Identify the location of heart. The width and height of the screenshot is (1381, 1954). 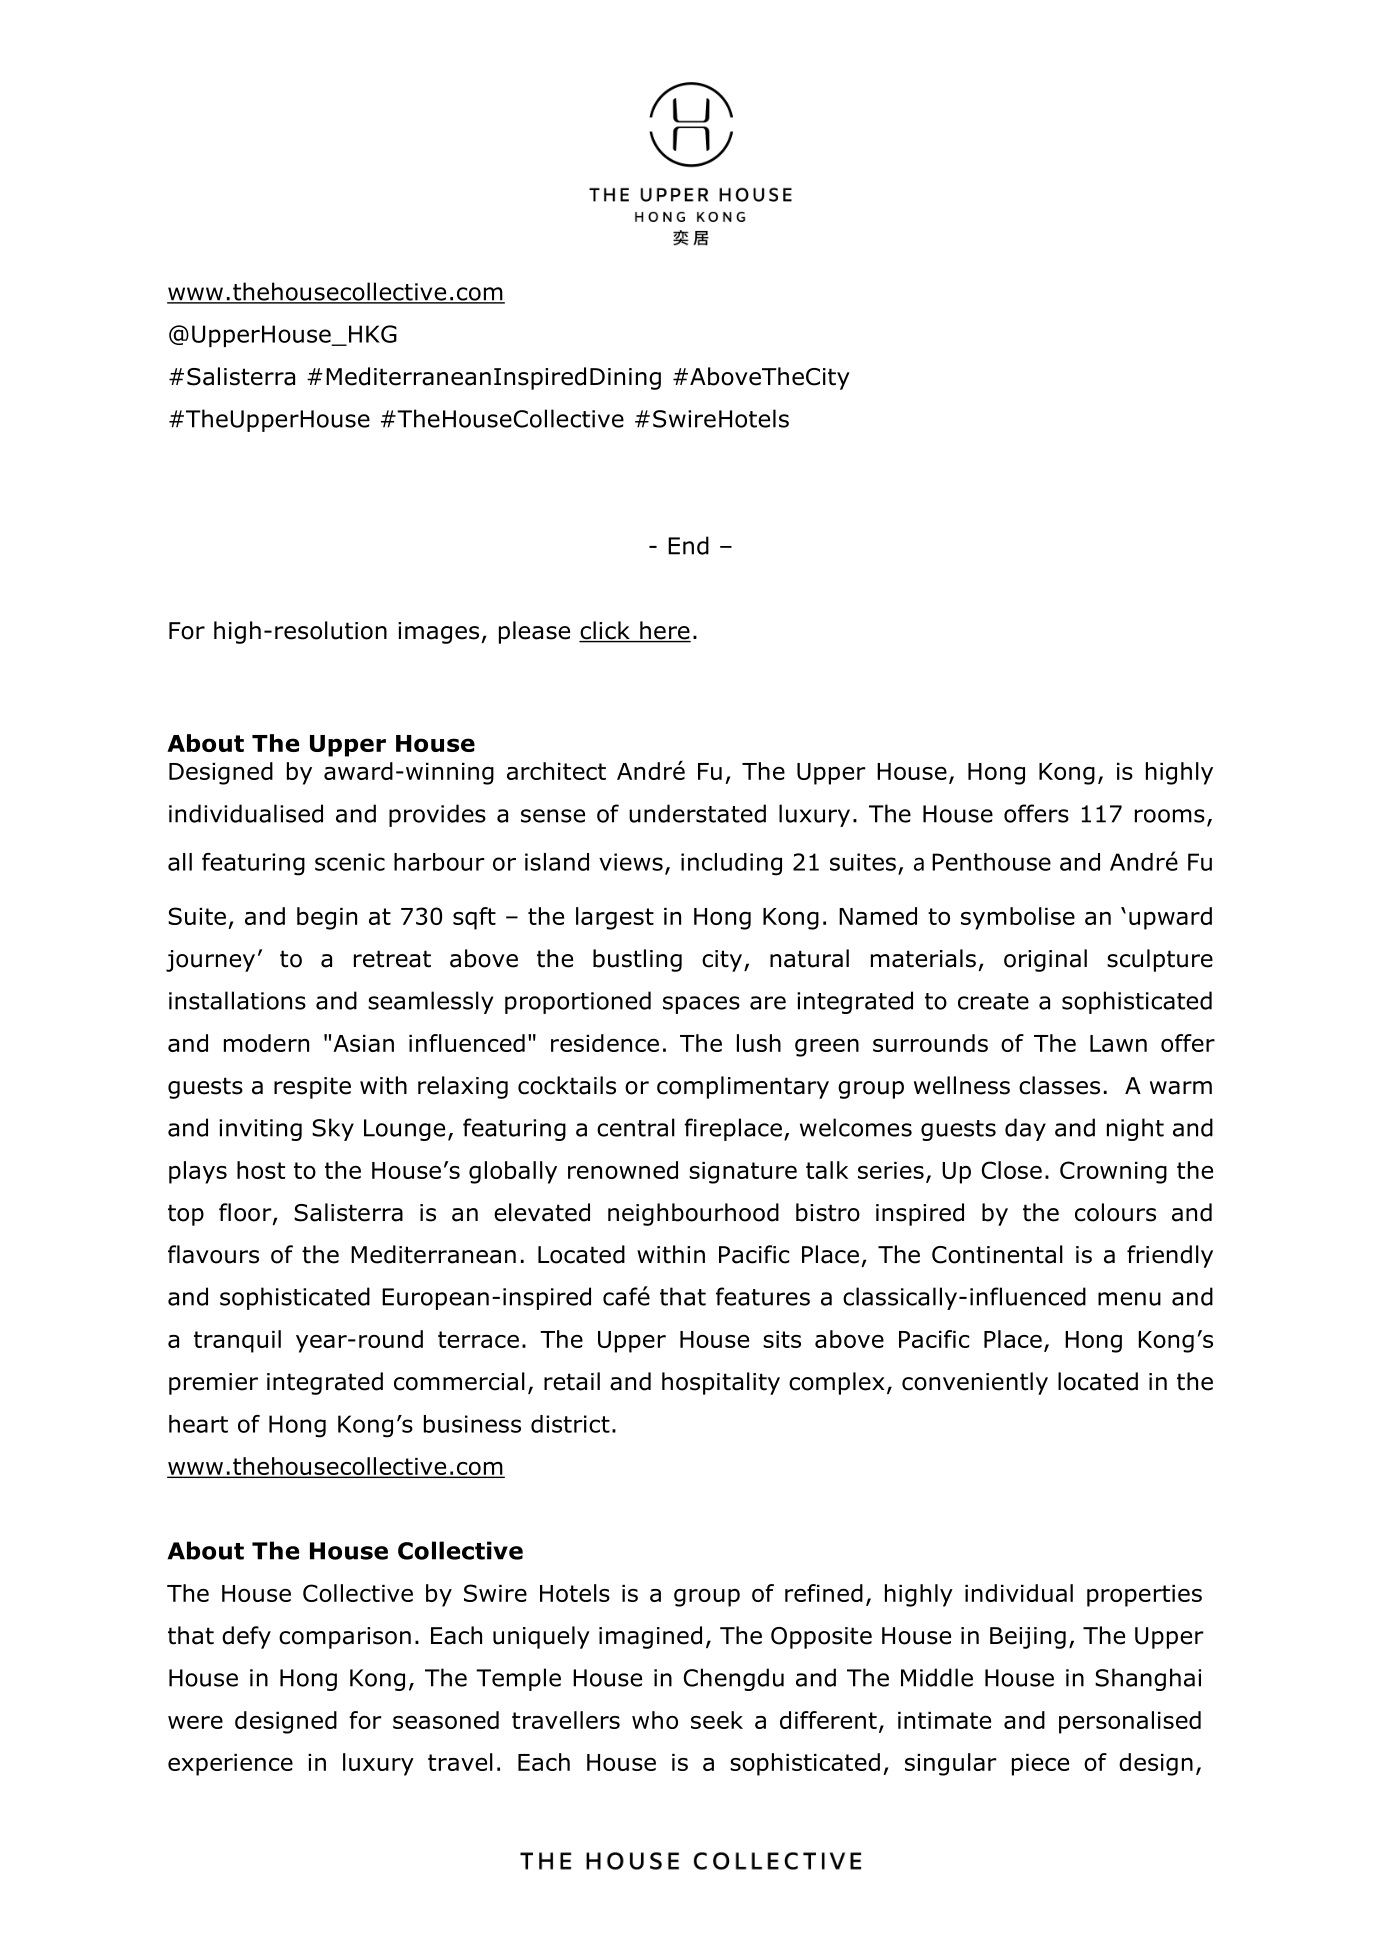
(198, 1424).
